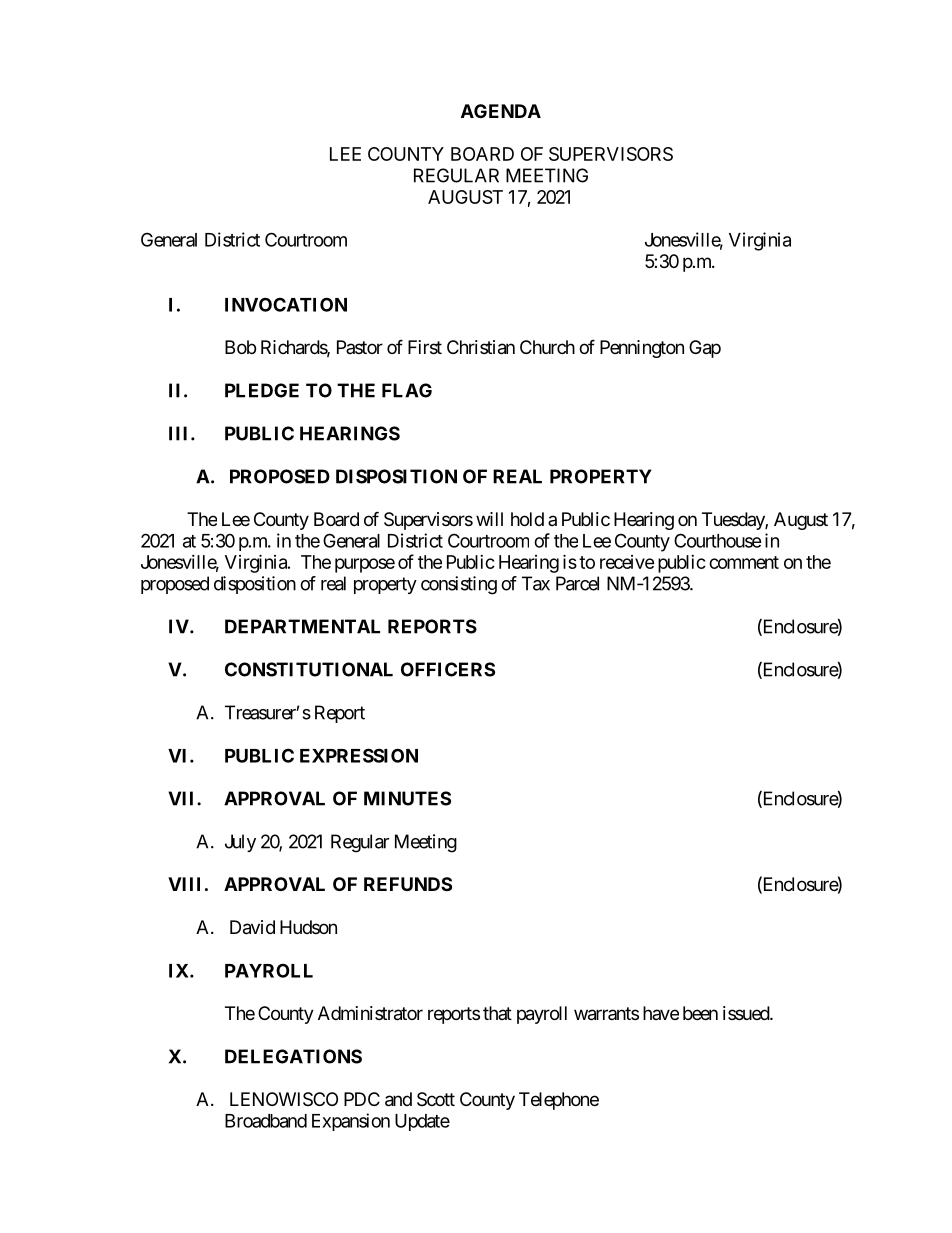 The height and width of the image is (1233, 952). I want to click on AGENDA, so click(501, 111).
